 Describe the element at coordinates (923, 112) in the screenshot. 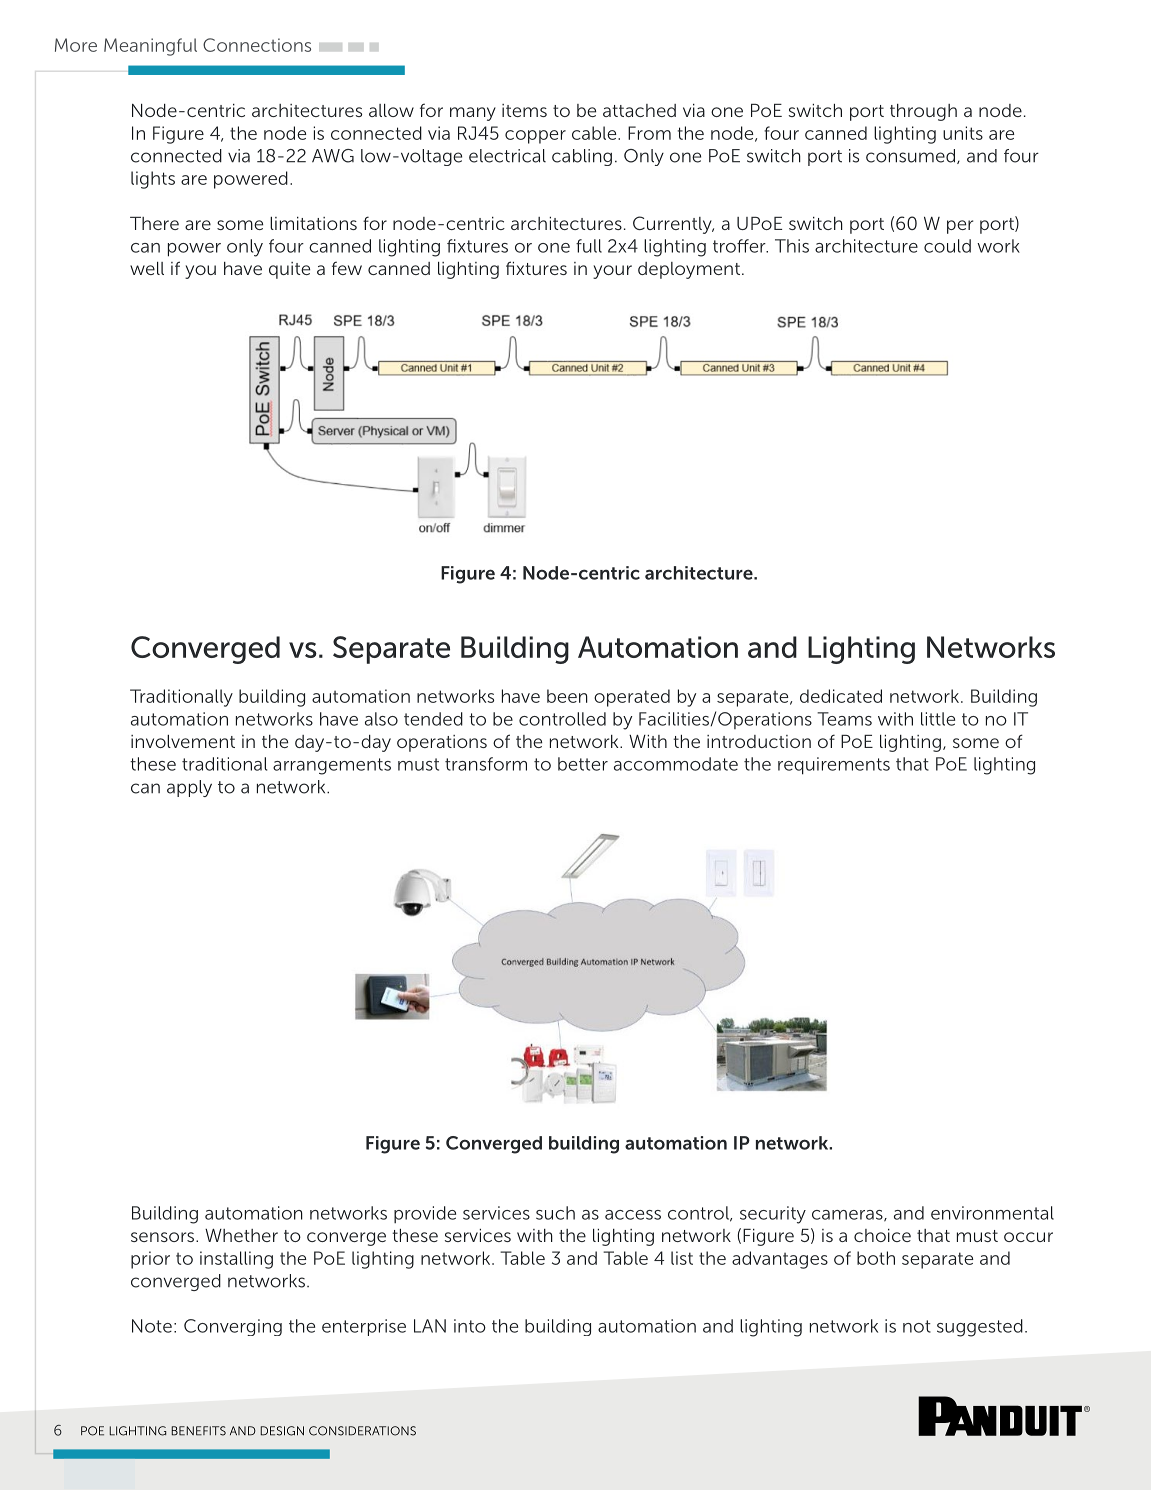

I see `through` at that location.
